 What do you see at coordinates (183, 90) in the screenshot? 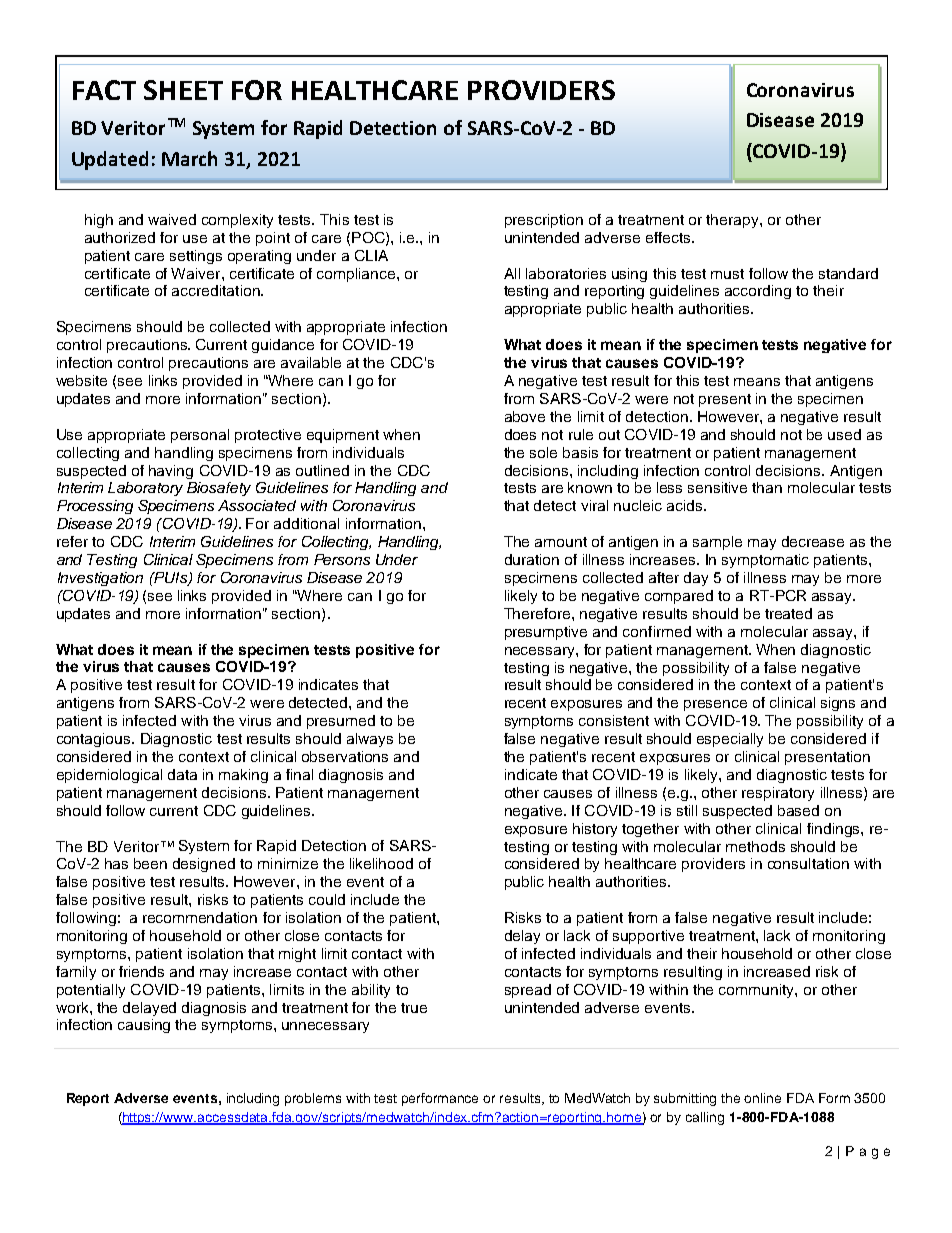
I see `SHEET` at bounding box center [183, 90].
